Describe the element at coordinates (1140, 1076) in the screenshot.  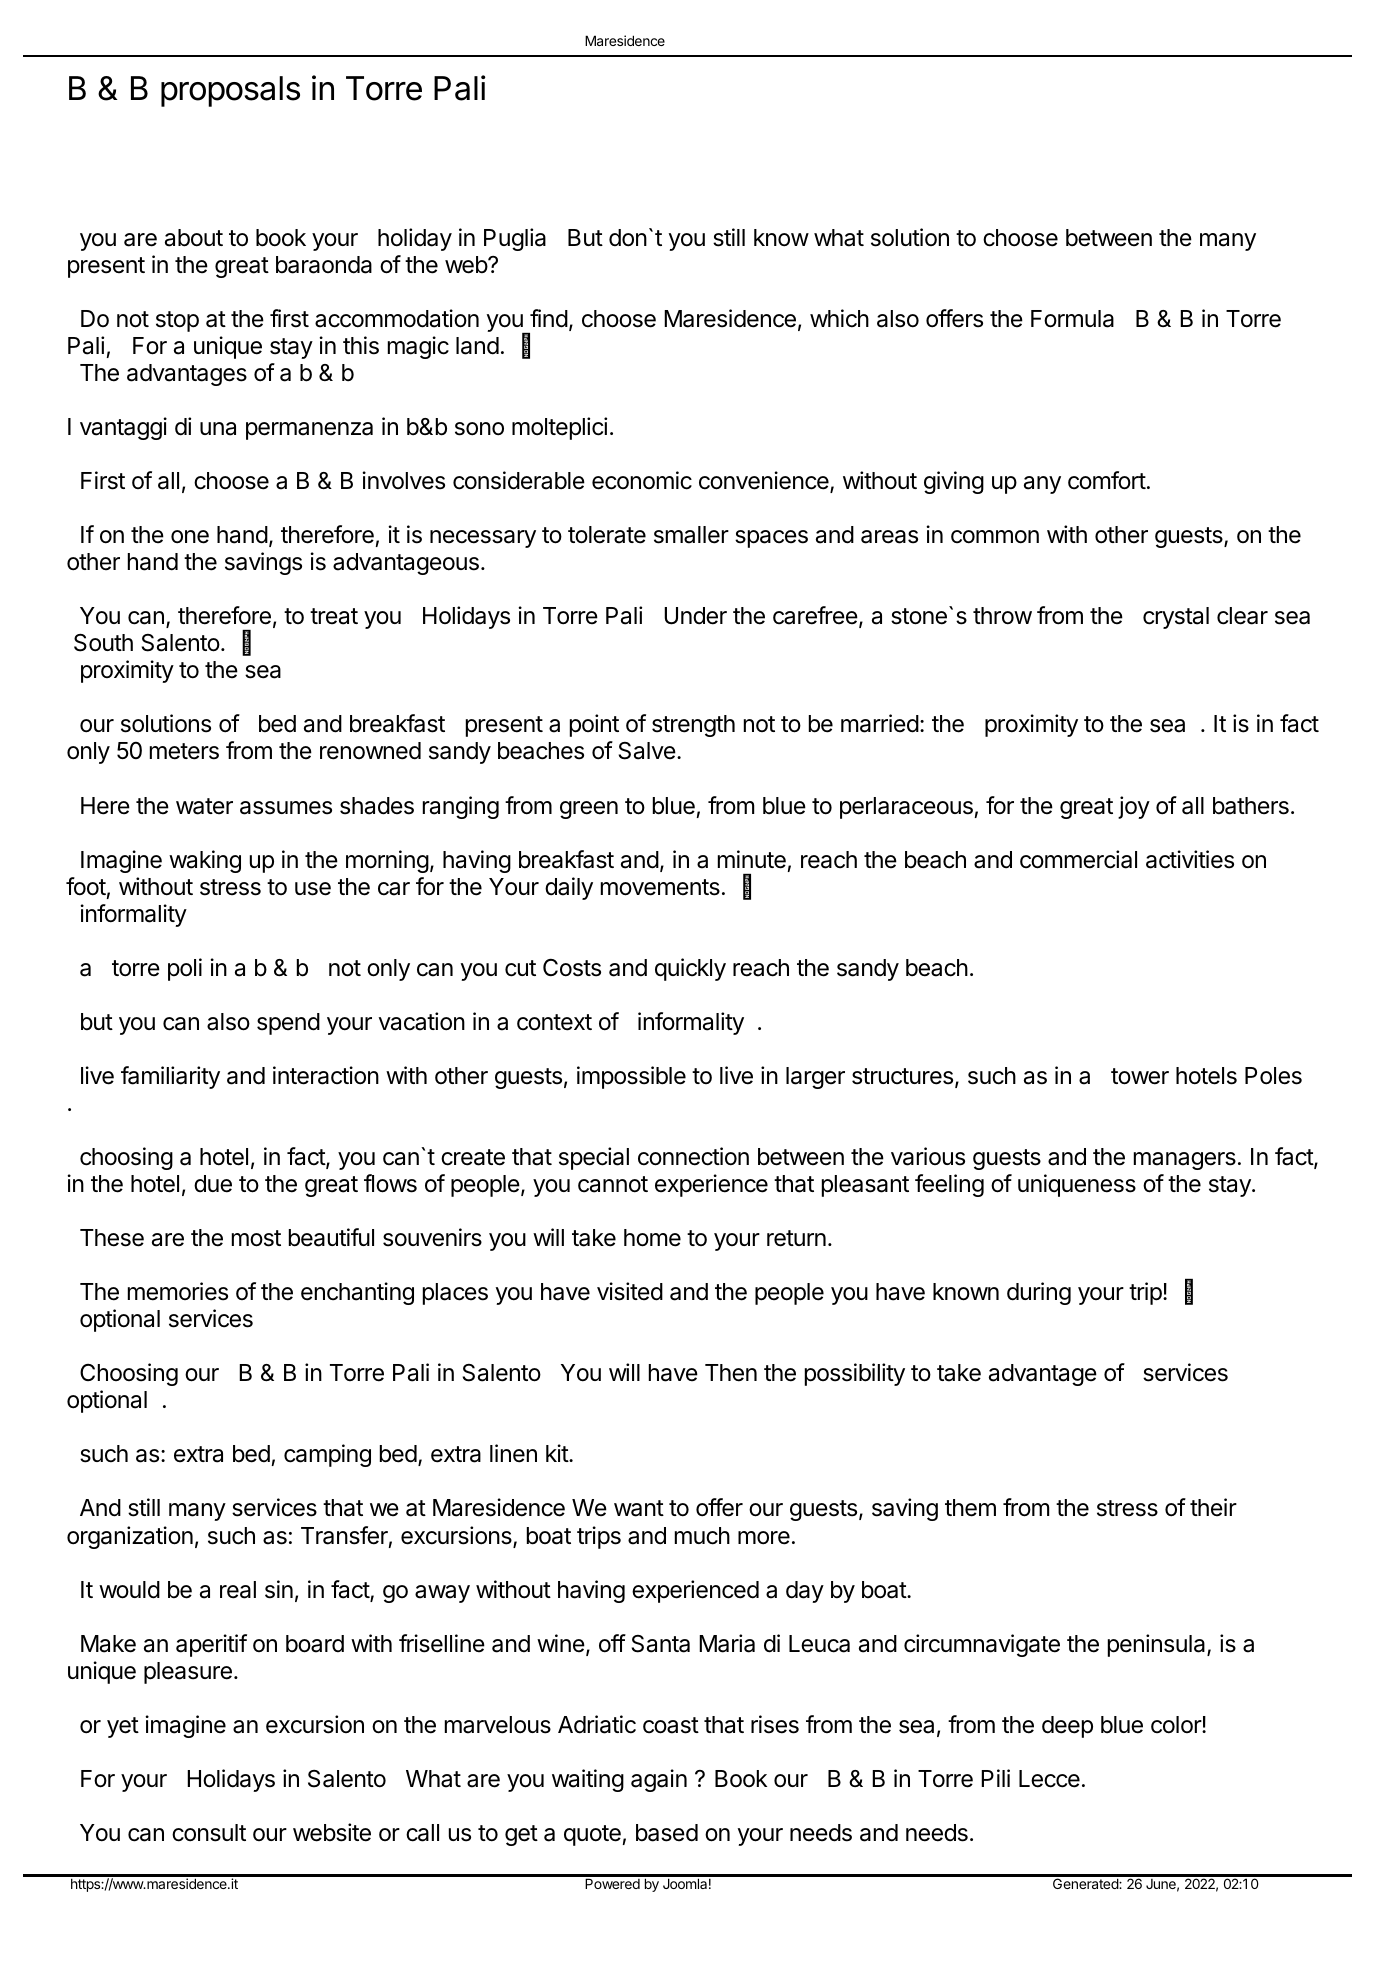
I see `tower` at that location.
